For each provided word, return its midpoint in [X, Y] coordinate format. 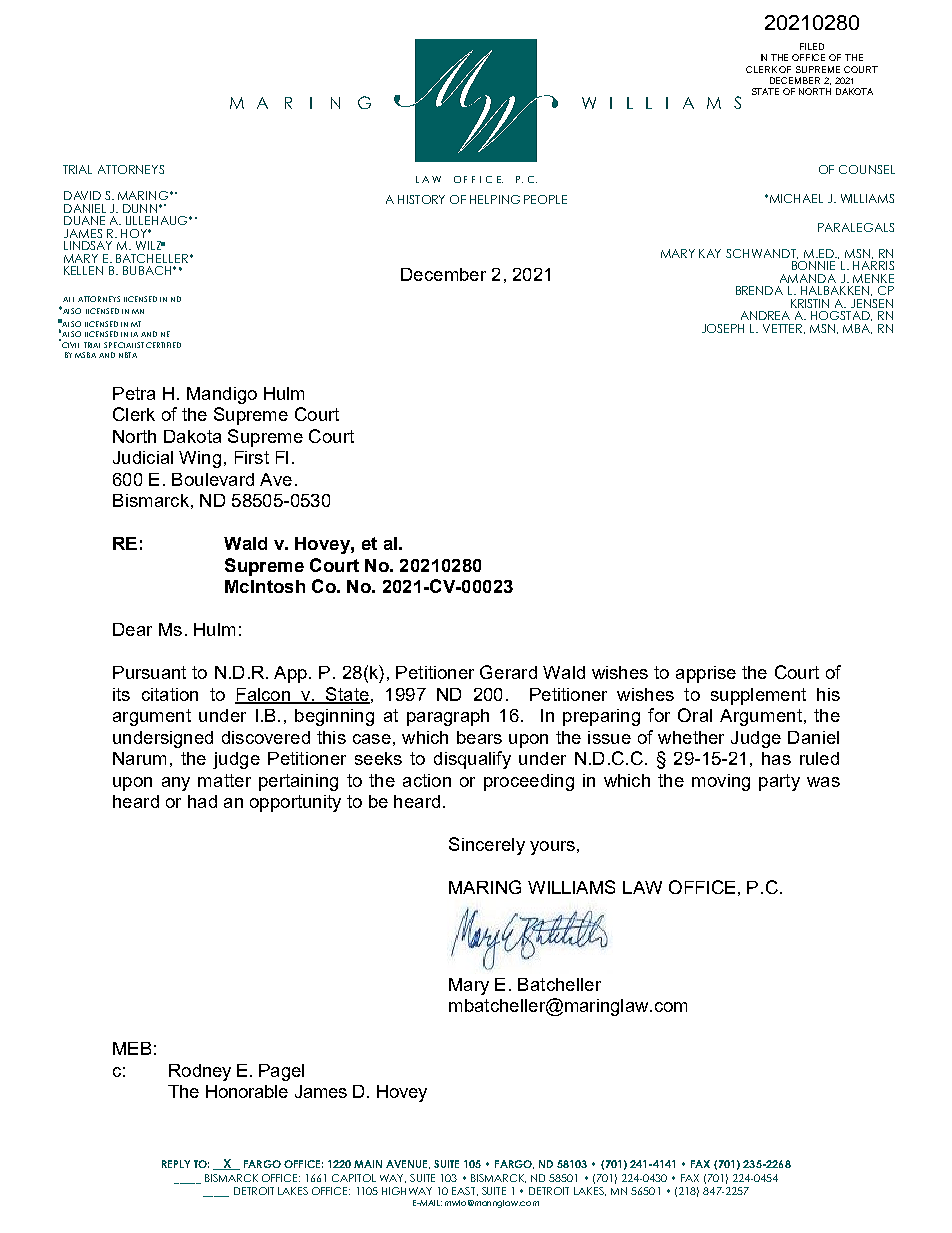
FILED [812, 46]
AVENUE [408, 1164]
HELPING [495, 199]
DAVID [82, 195]
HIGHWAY [407, 1191]
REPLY [176, 1164]
